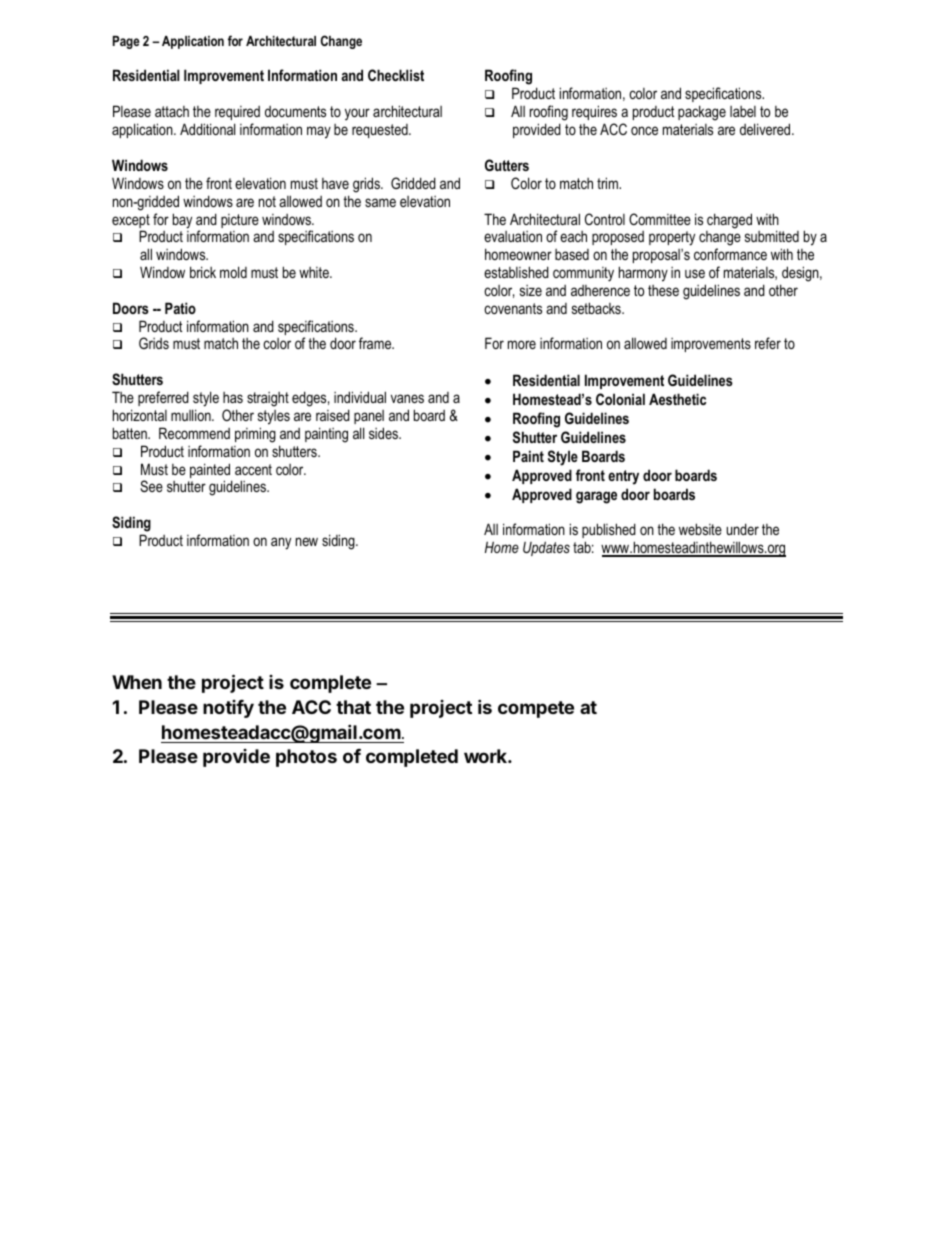 The image size is (952, 1233). Describe the element at coordinates (281, 543) in the page. I see `any` at that location.
